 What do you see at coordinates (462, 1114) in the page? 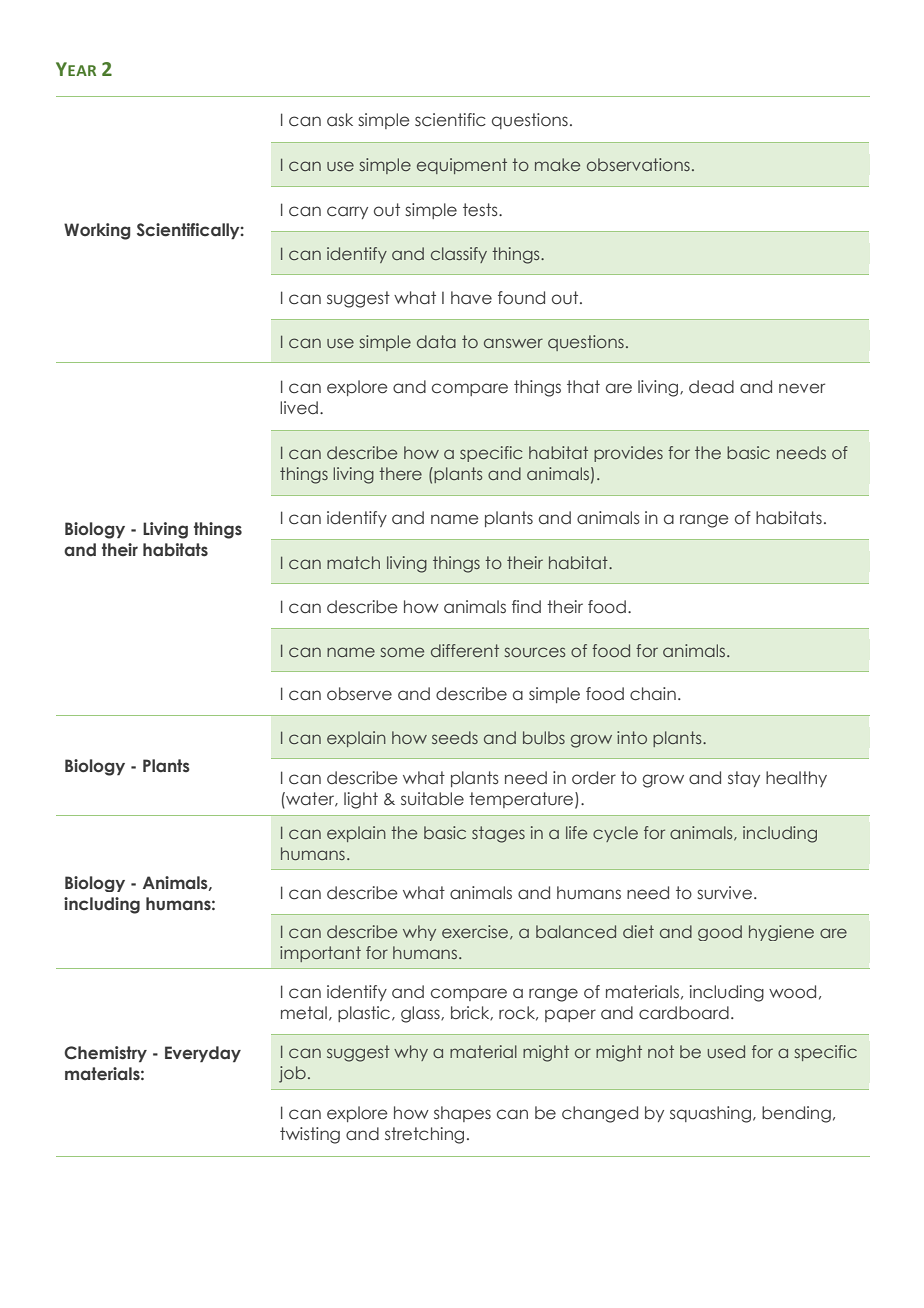
I see `shapes` at bounding box center [462, 1114].
